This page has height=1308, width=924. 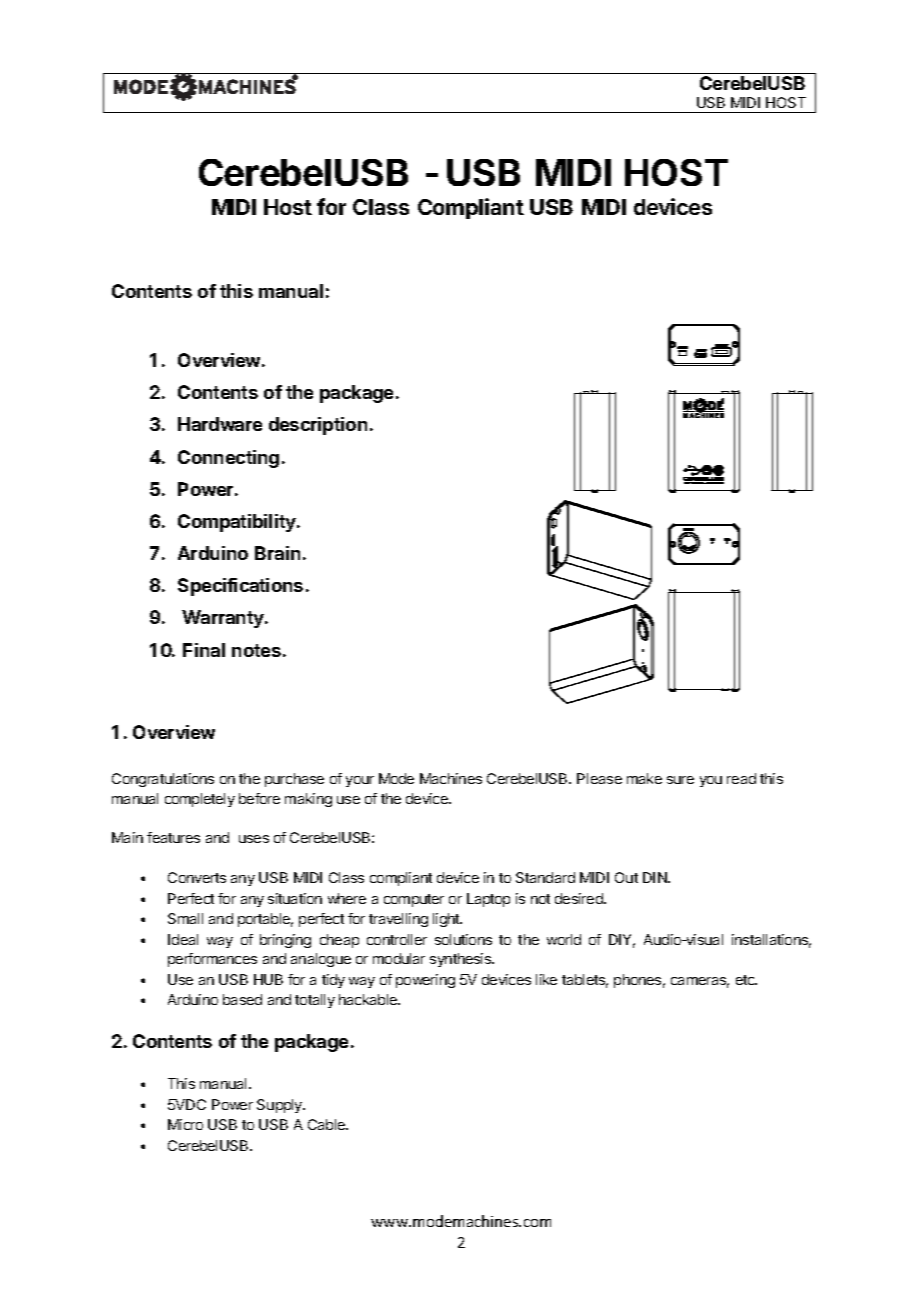 I want to click on Converts, so click(x=197, y=877).
